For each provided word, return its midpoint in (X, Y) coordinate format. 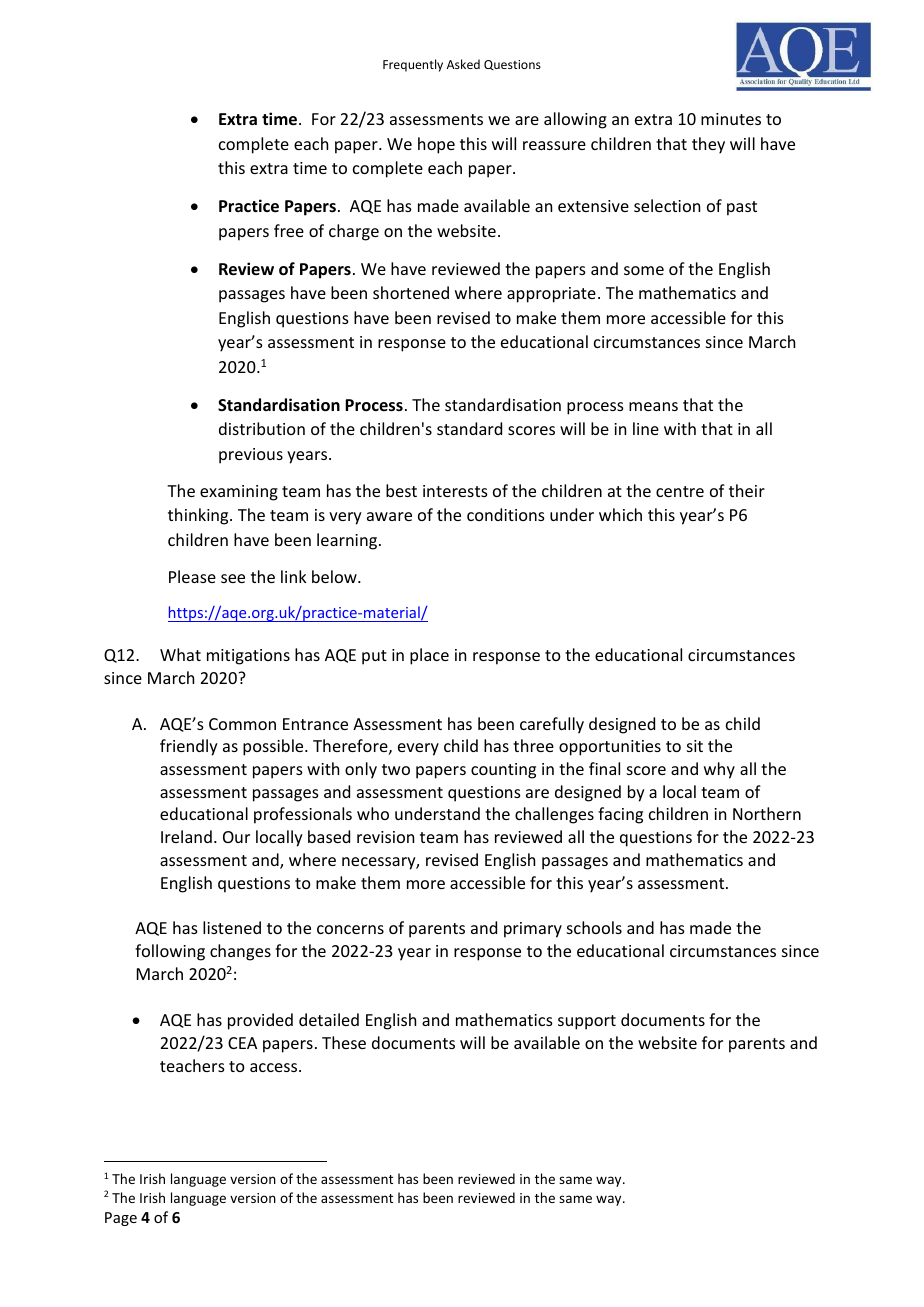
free (289, 230)
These (344, 1042)
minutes (731, 119)
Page (121, 1219)
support (587, 1022)
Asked (463, 64)
